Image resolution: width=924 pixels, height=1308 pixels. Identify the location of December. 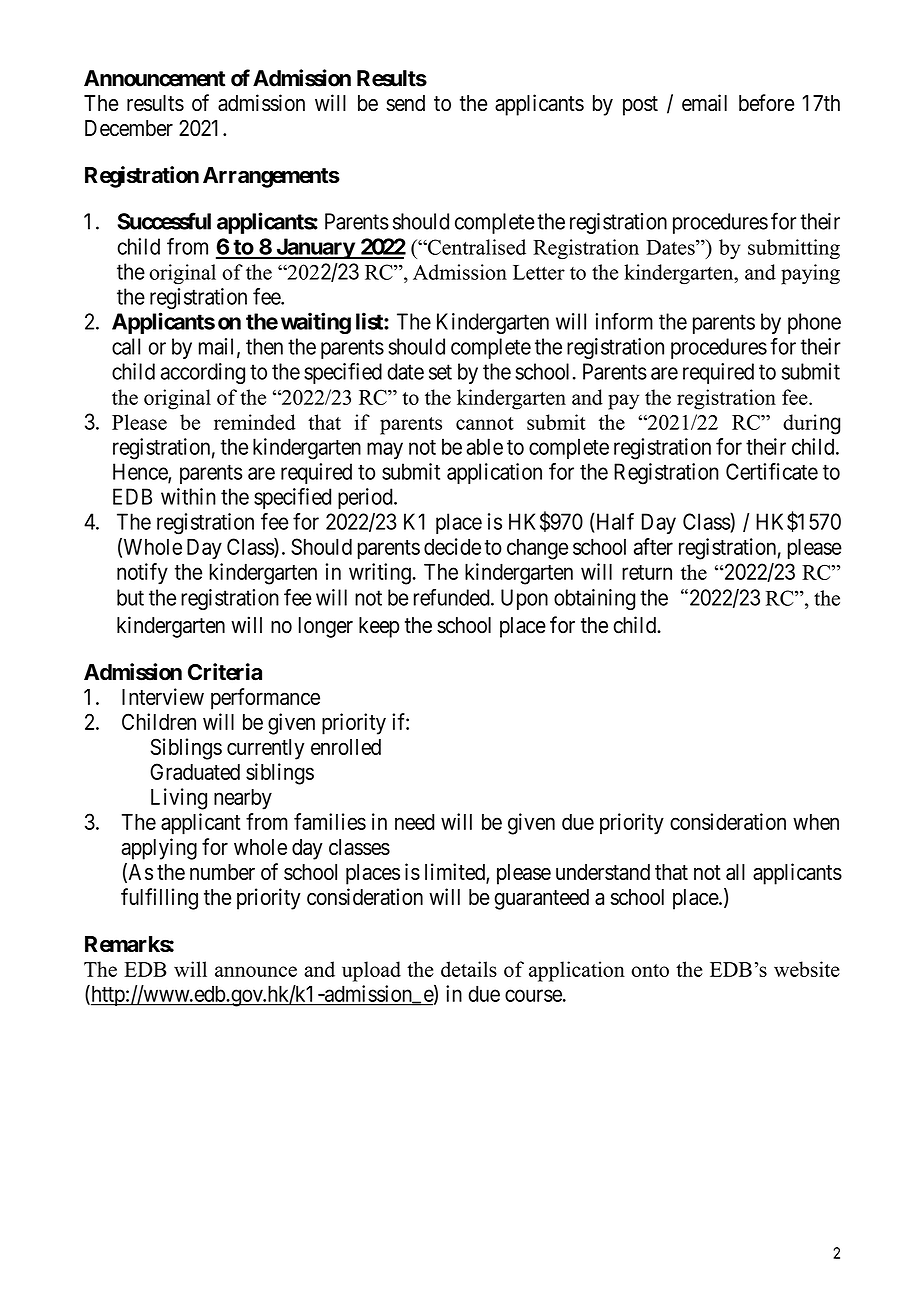
(129, 128).
